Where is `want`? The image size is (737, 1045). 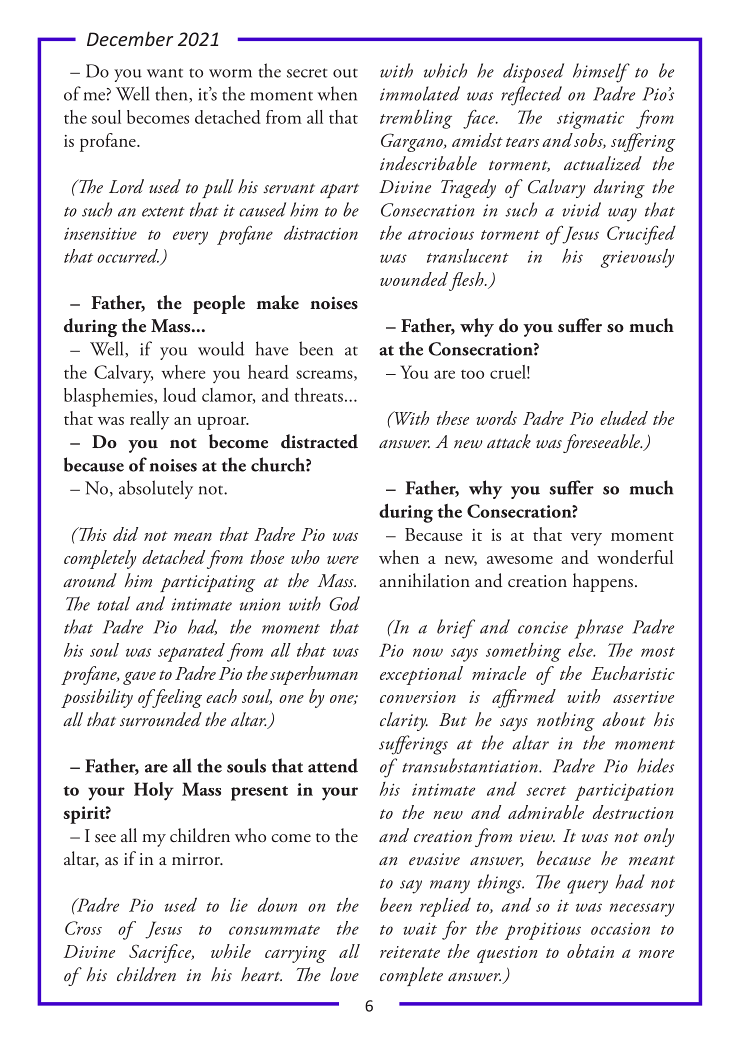
want is located at coordinates (165, 73).
